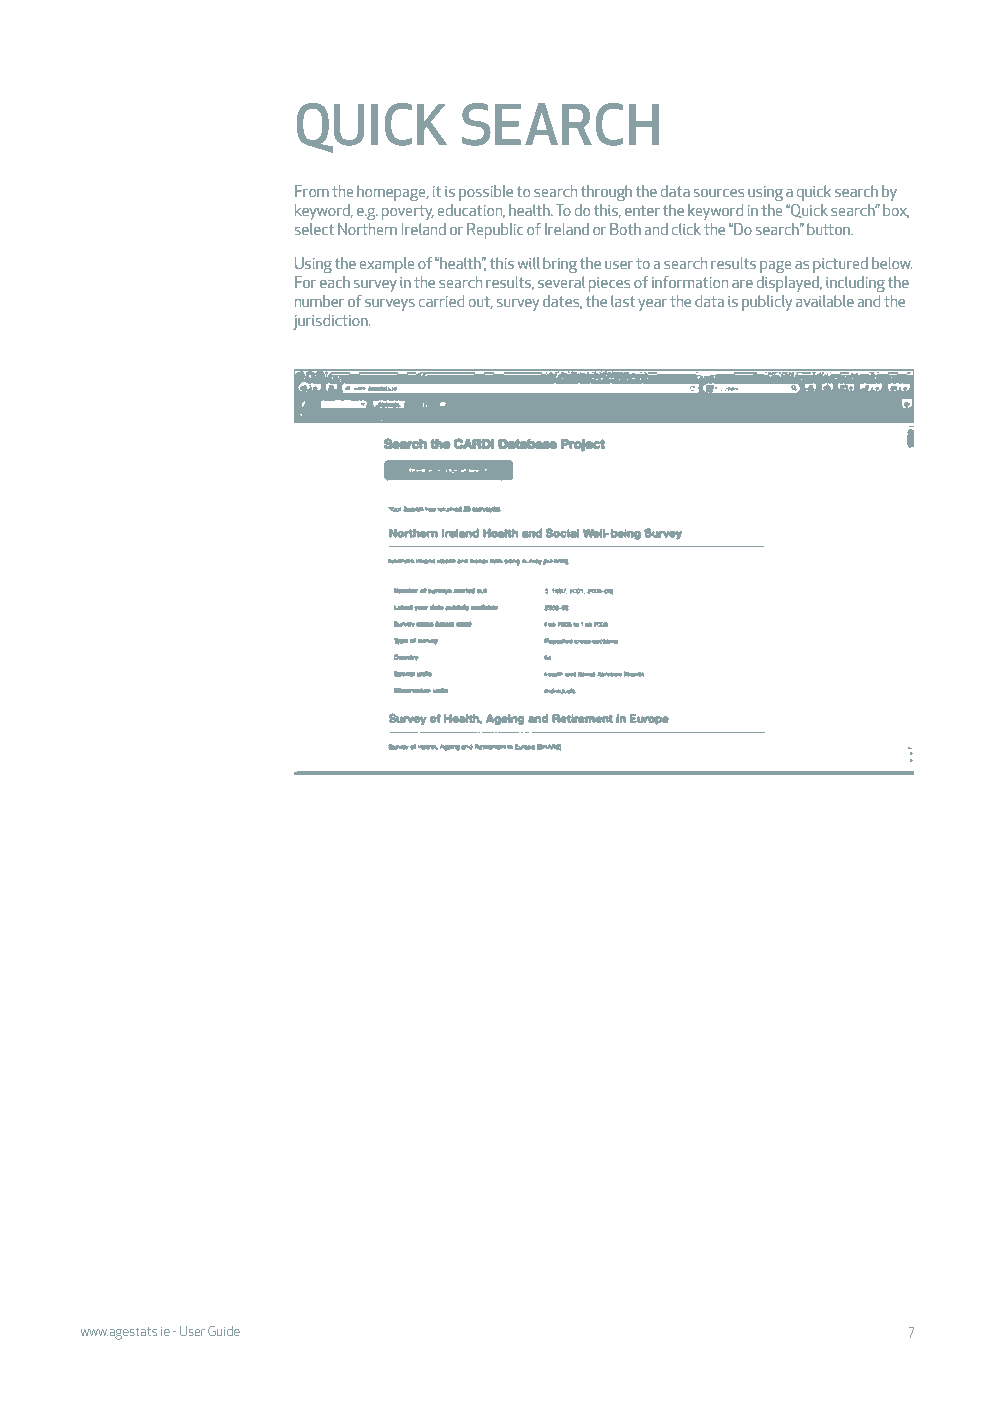 This screenshot has width=995, height=1407. I want to click on year, so click(652, 305).
